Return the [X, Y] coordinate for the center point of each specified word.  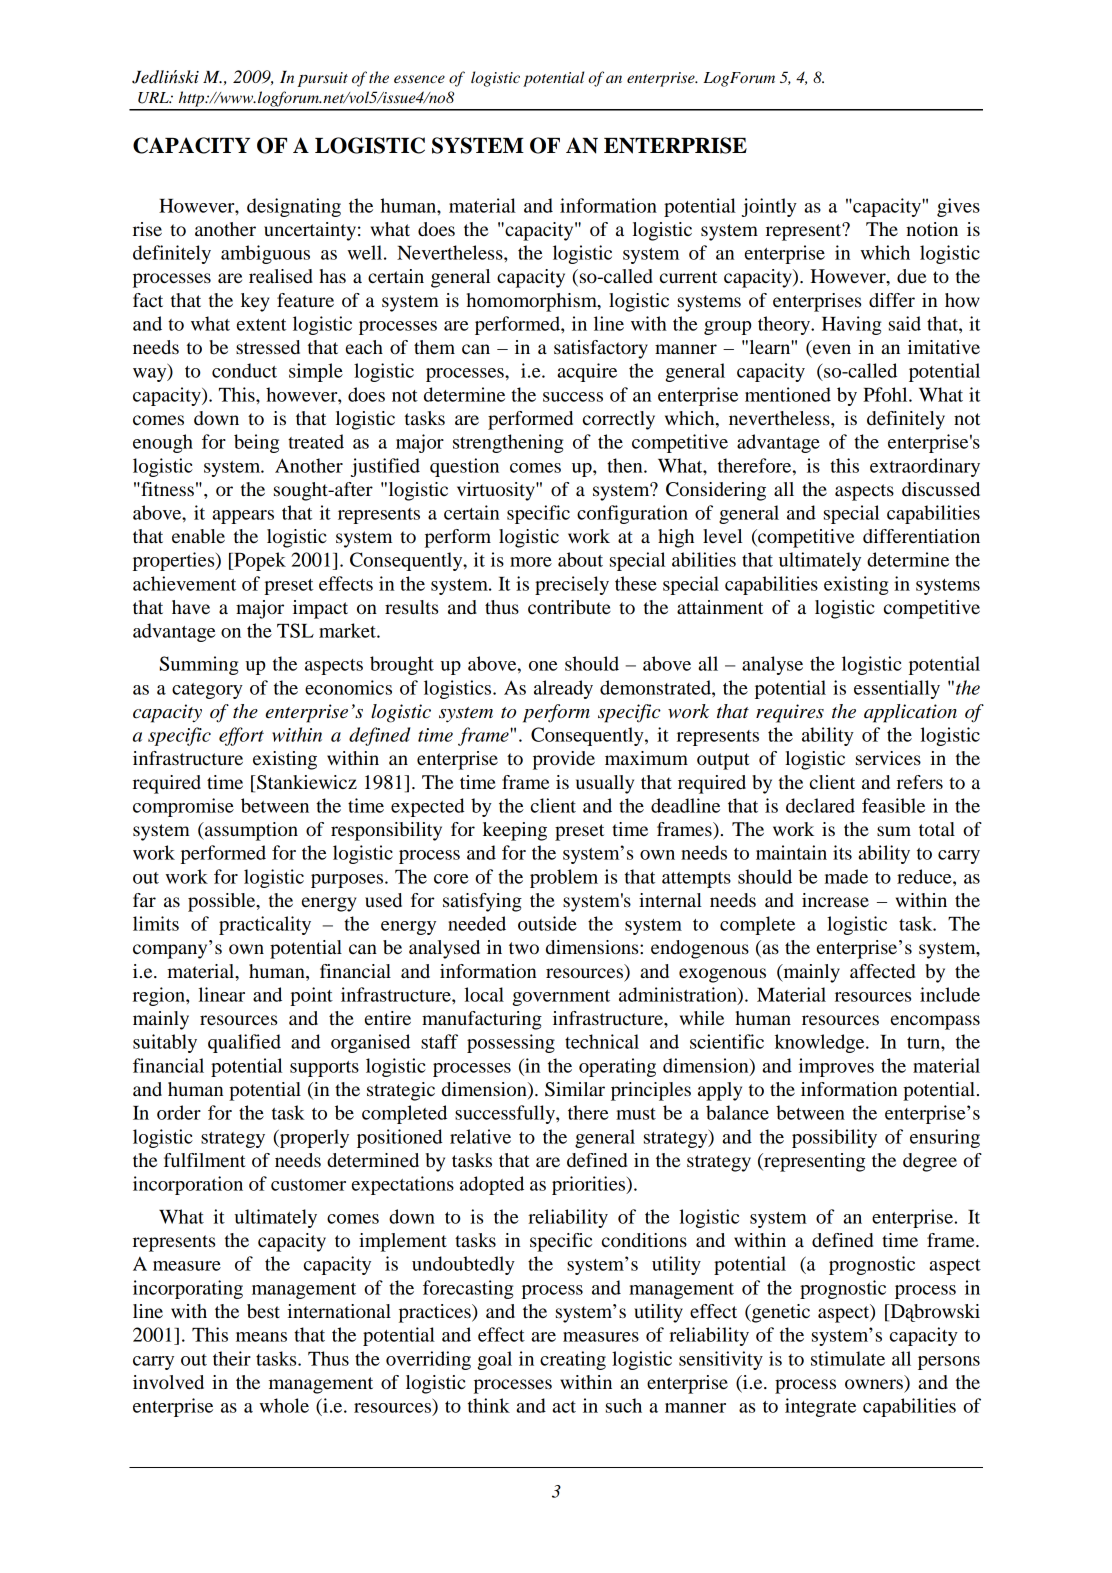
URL [154, 98]
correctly [619, 420]
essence [419, 79]
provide [564, 760]
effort [241, 736]
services [888, 758]
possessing [511, 1043]
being [256, 443]
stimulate [848, 1358]
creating [573, 1360]
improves [836, 1067]
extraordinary [925, 467]
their [232, 1358]
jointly [769, 207]
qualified [244, 1043]
